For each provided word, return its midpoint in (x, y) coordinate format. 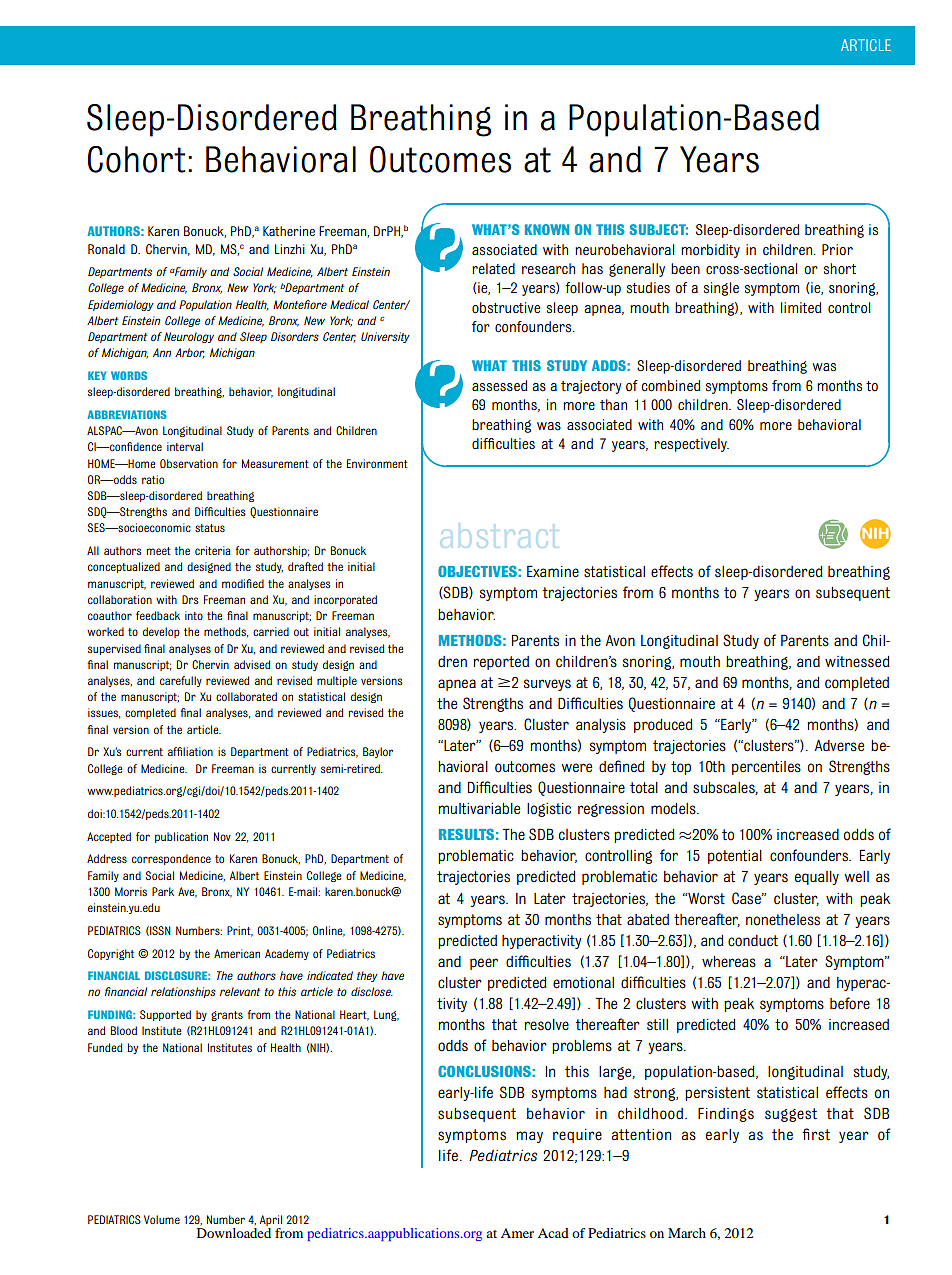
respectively (691, 445)
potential (735, 857)
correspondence (171, 859)
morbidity (710, 251)
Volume (162, 1219)
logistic (549, 810)
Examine (553, 571)
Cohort (137, 159)
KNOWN (547, 229)
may (529, 1137)
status (210, 528)
